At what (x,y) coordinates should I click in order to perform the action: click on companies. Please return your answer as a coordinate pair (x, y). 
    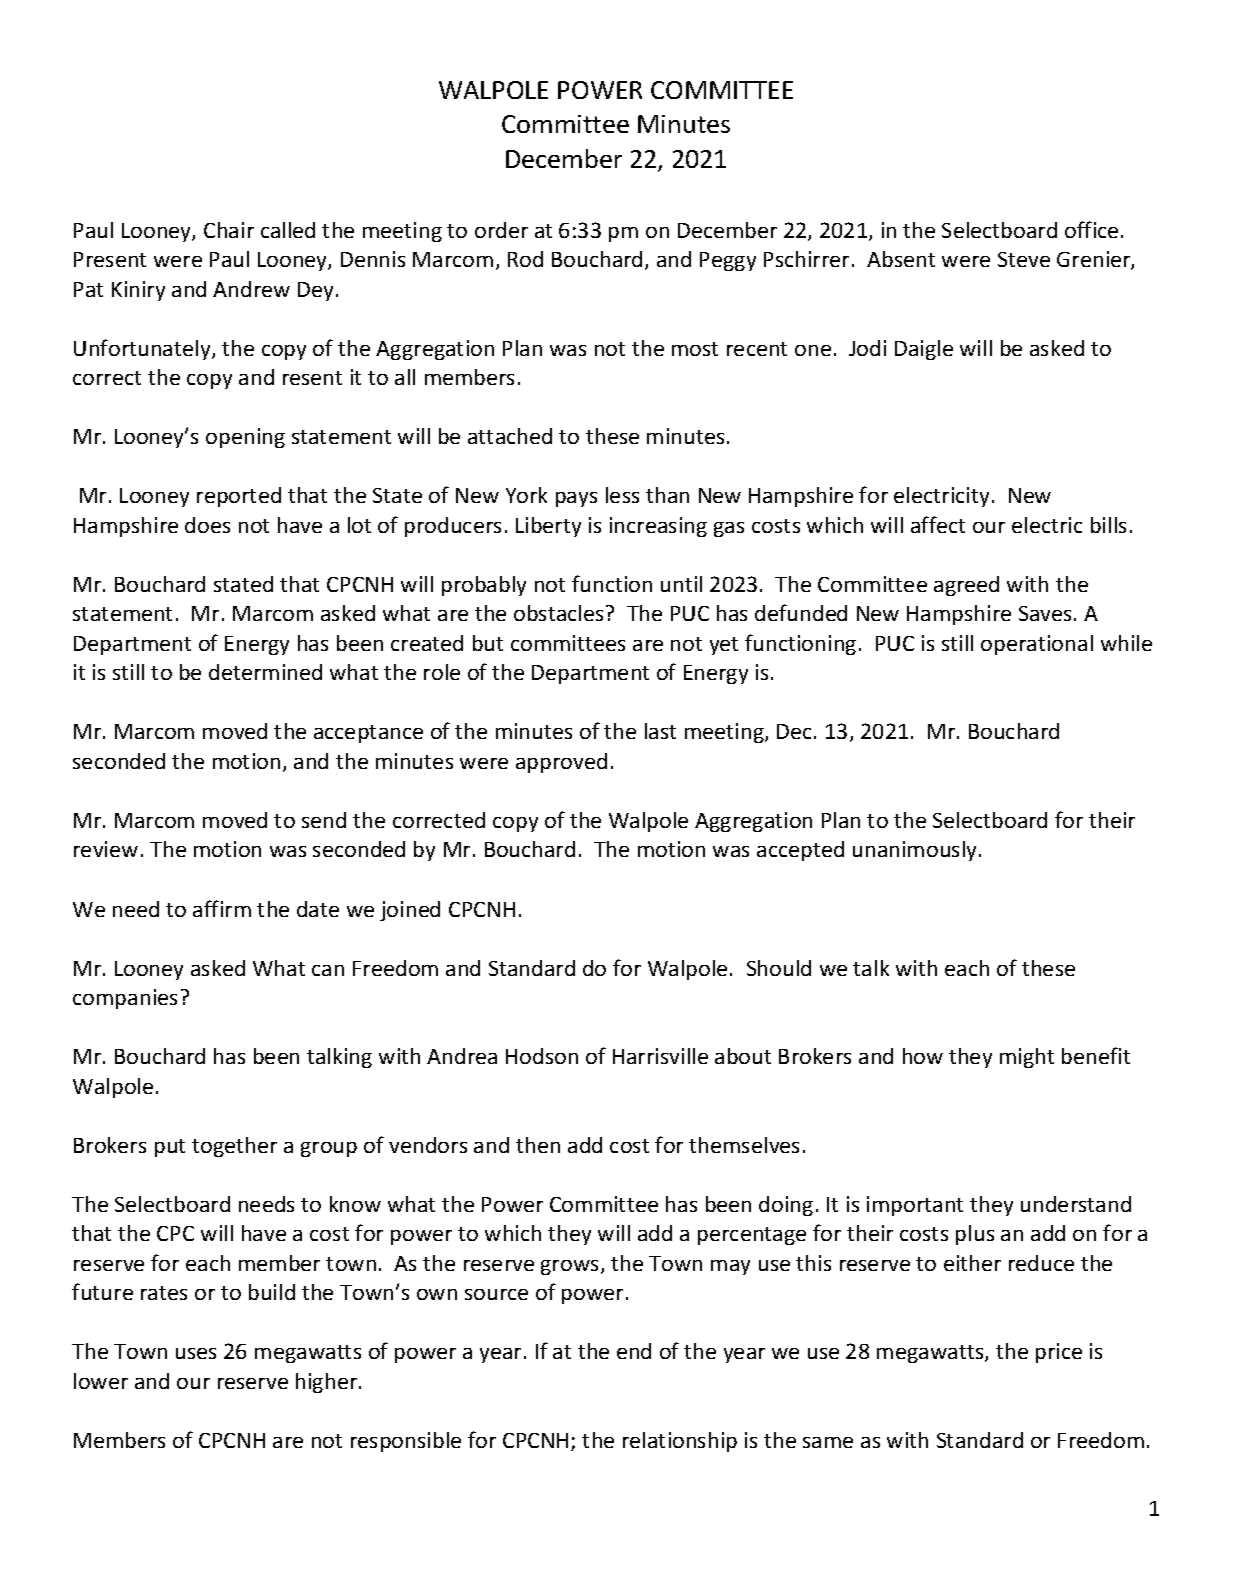
    Looking at the image, I should click on (125, 999).
